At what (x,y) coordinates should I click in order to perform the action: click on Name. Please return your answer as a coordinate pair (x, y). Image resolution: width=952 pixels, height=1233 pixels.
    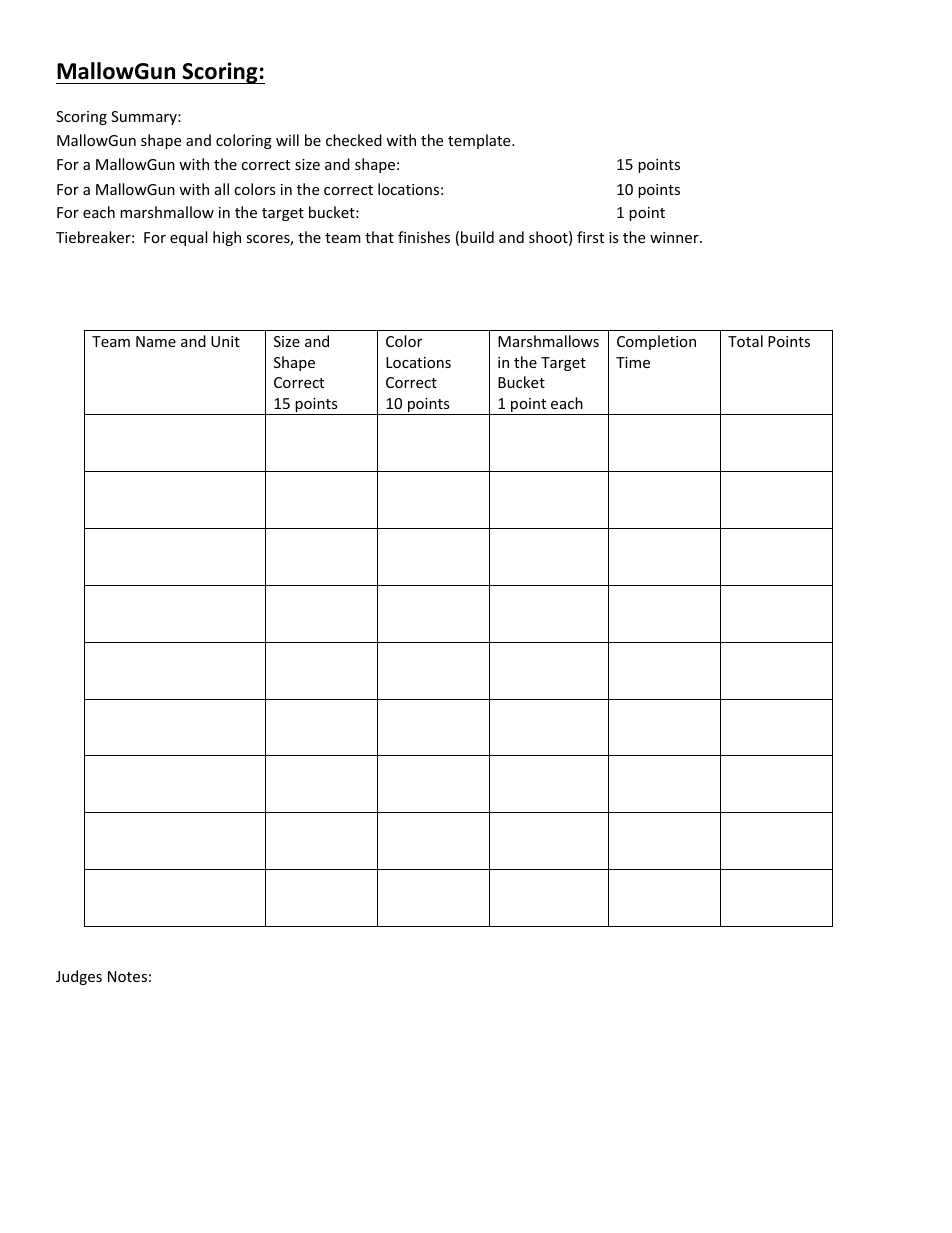
    Looking at the image, I should click on (156, 341).
